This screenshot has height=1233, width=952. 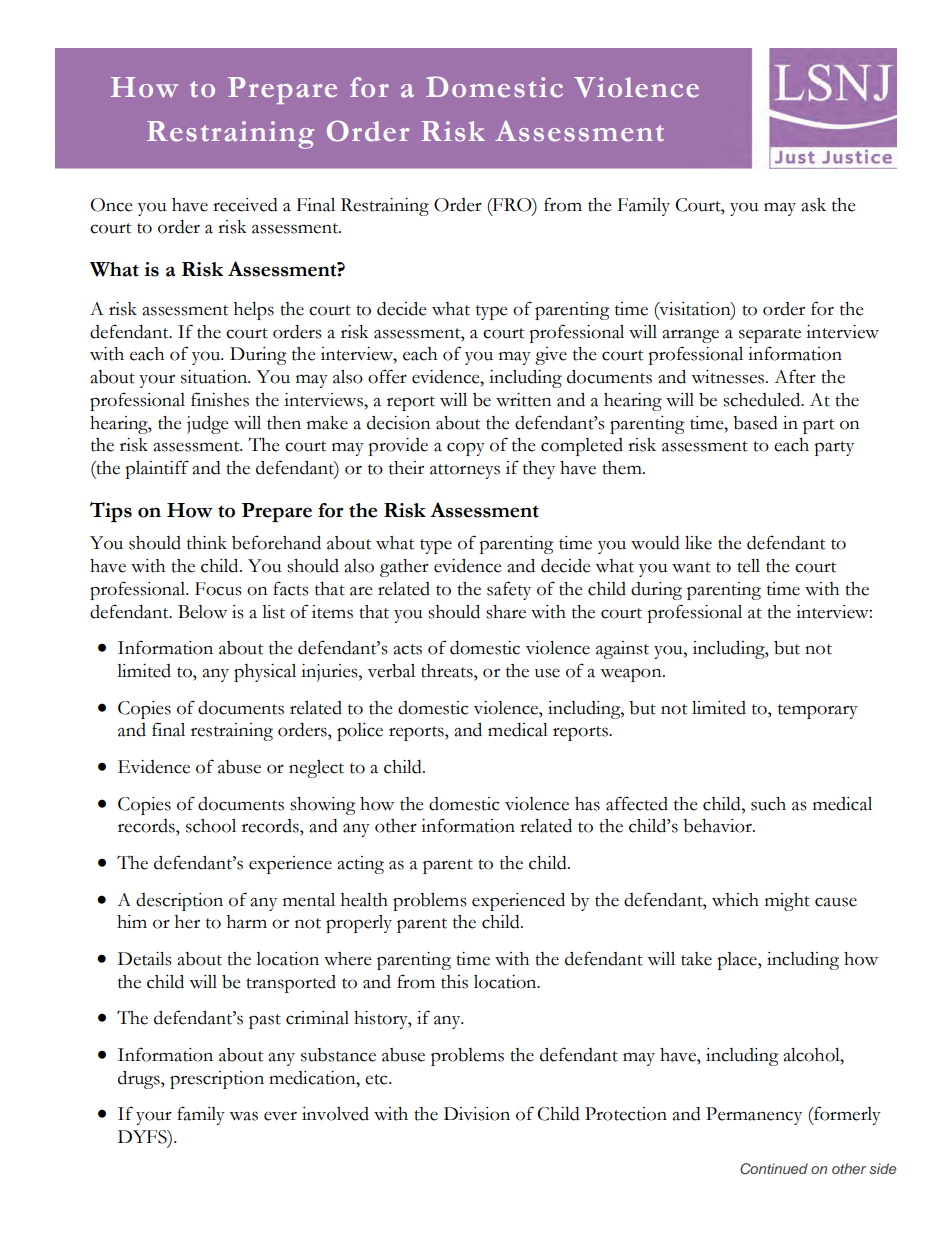 I want to click on safety, so click(x=509, y=590).
